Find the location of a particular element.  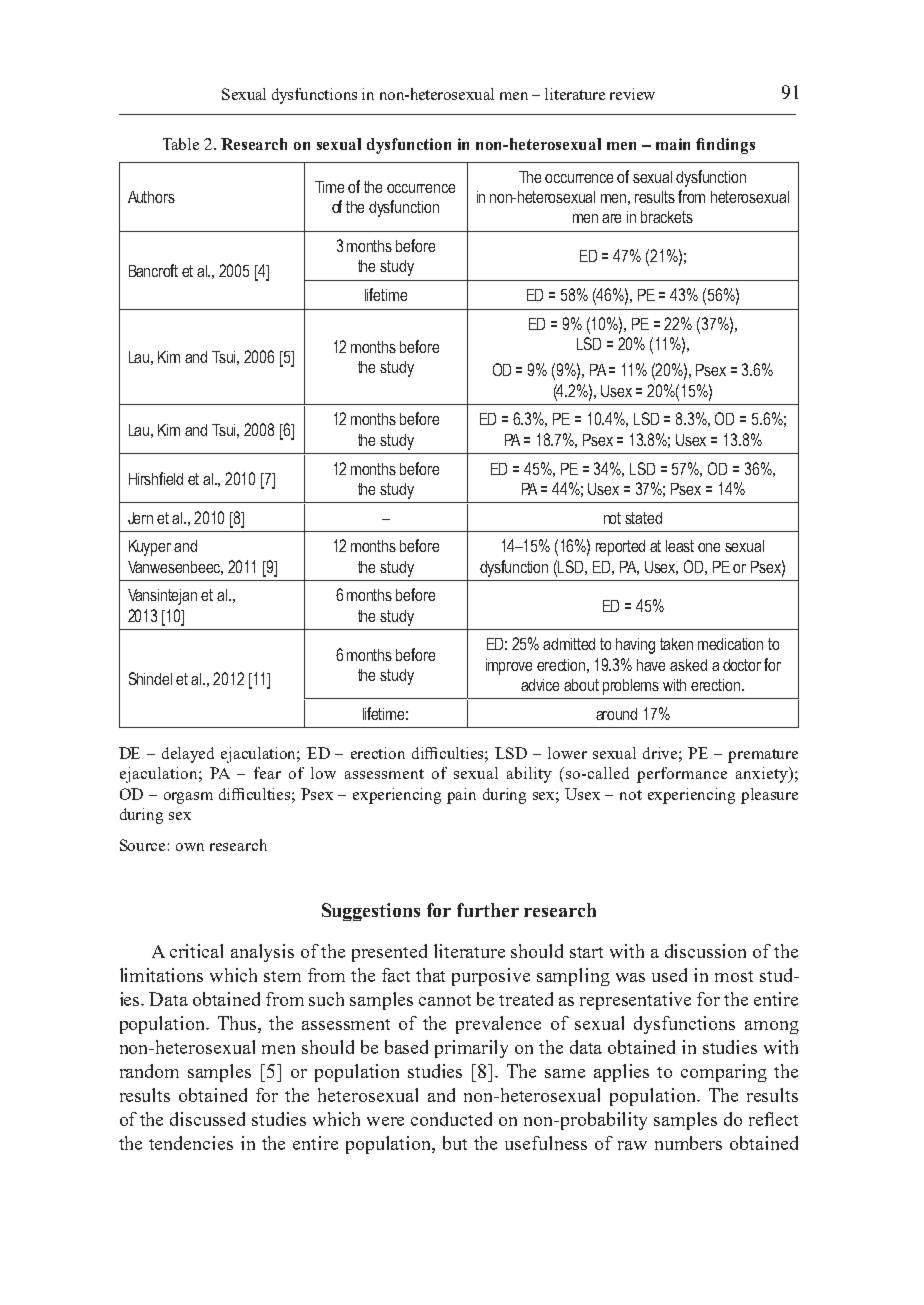

improve is located at coordinates (509, 667).
